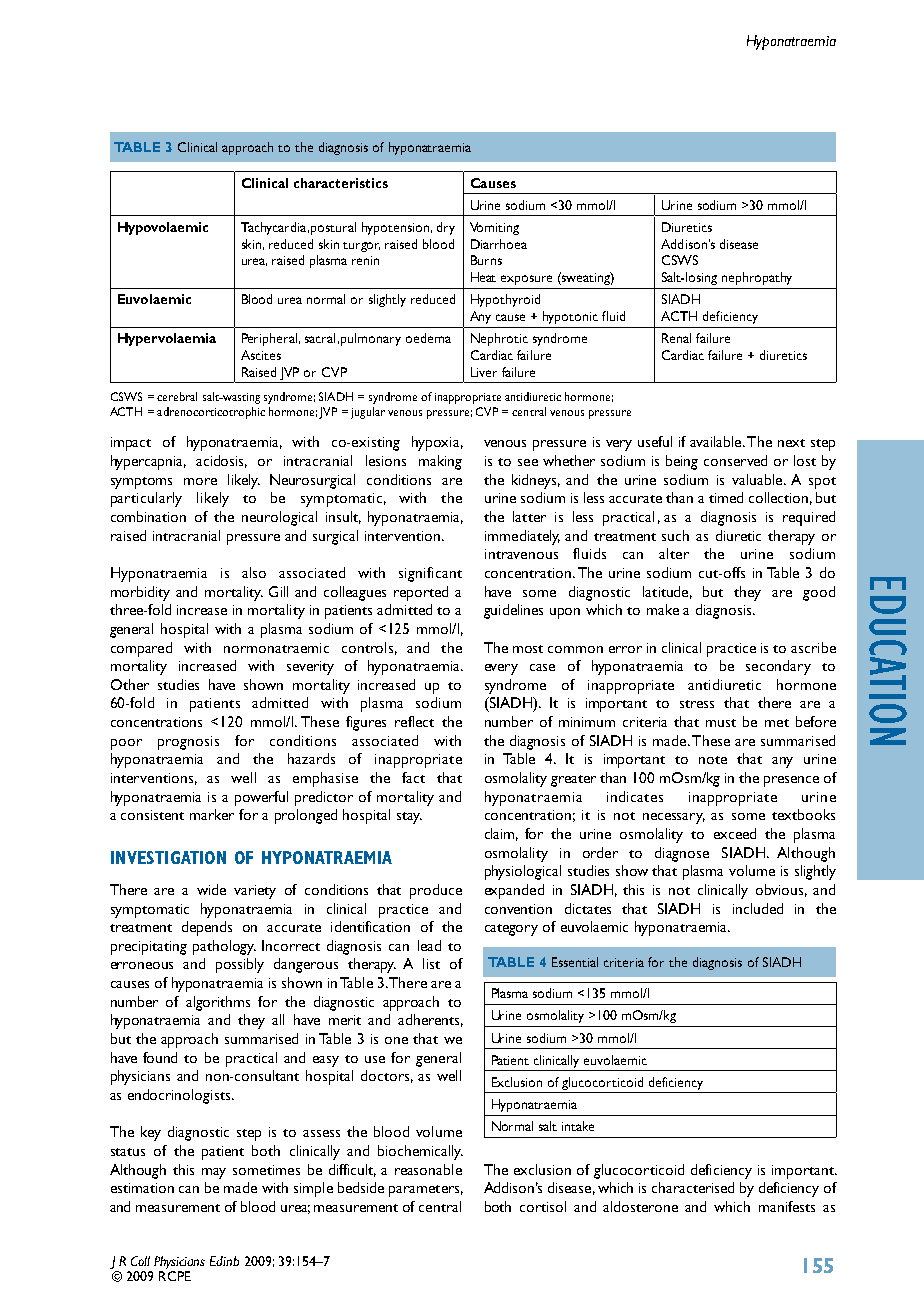 The image size is (924, 1308). Describe the element at coordinates (726, 497) in the page. I see `timed` at that location.
